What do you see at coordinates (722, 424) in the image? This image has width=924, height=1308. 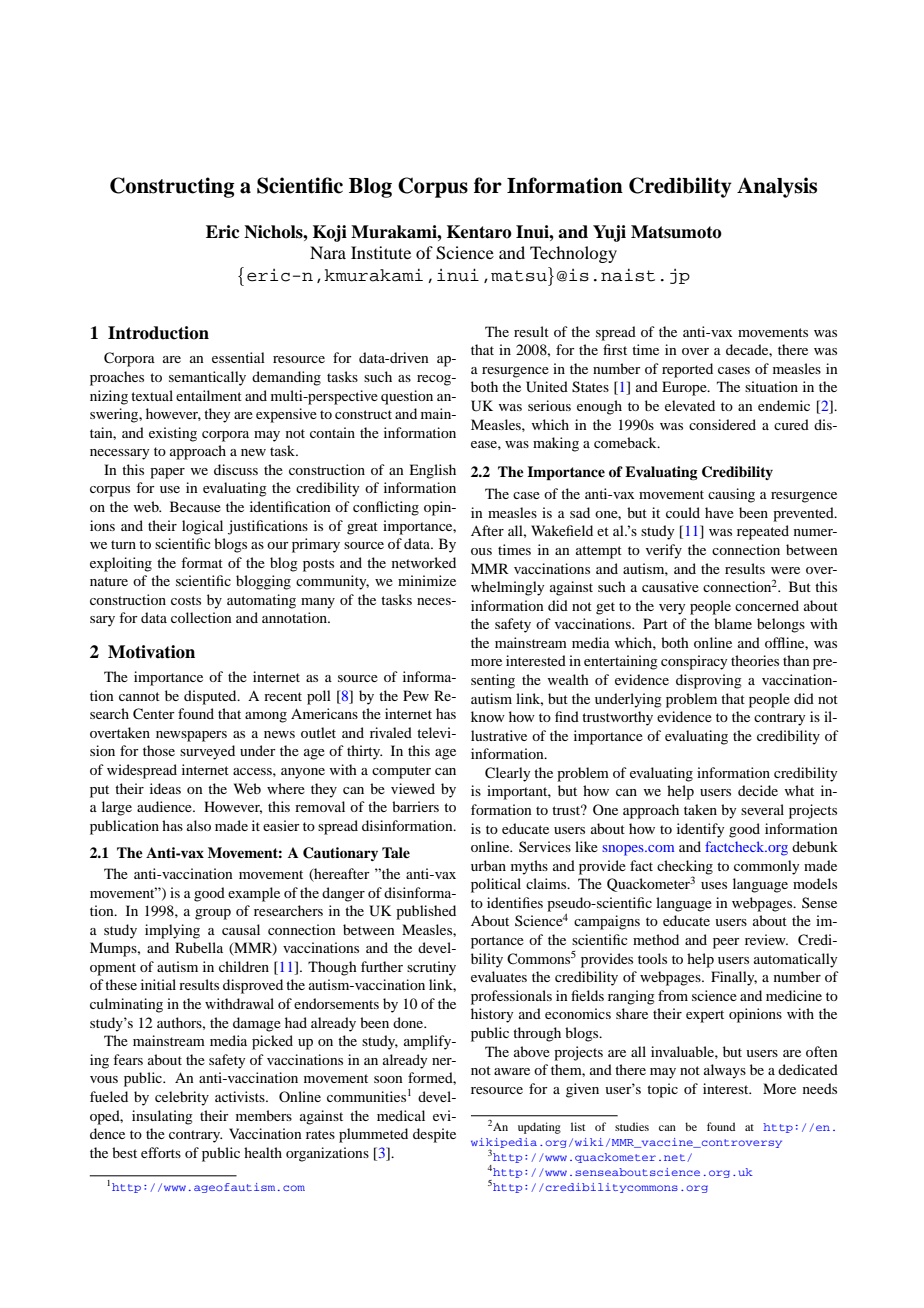 I see `considered` at bounding box center [722, 424].
